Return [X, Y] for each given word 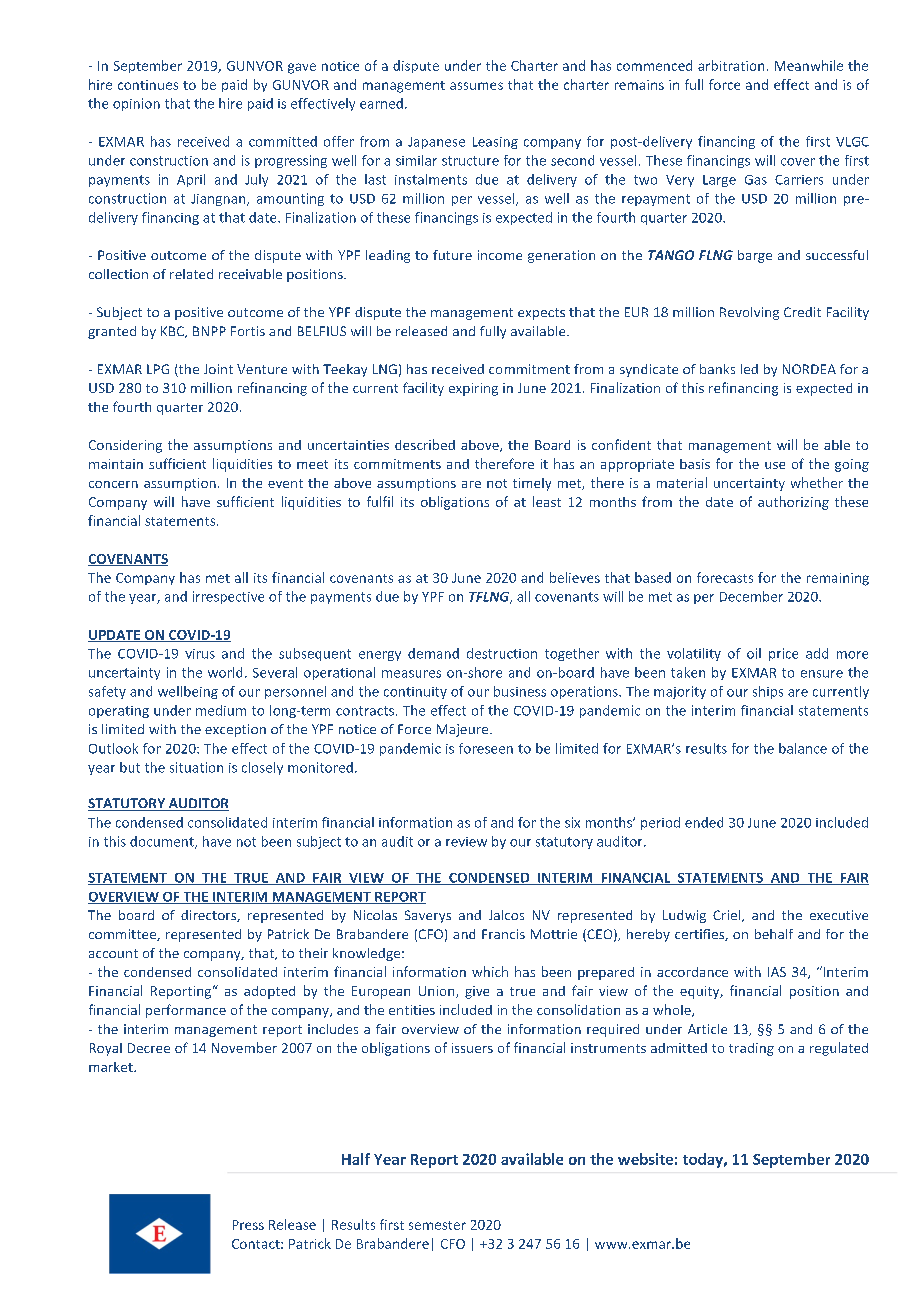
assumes [476, 86]
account [113, 953]
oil [754, 653]
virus [200, 654]
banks [717, 369]
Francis [503, 934]
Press [248, 1225]
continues [148, 85]
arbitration [731, 65]
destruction [502, 653]
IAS [777, 972]
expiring [473, 389]
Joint [218, 369]
